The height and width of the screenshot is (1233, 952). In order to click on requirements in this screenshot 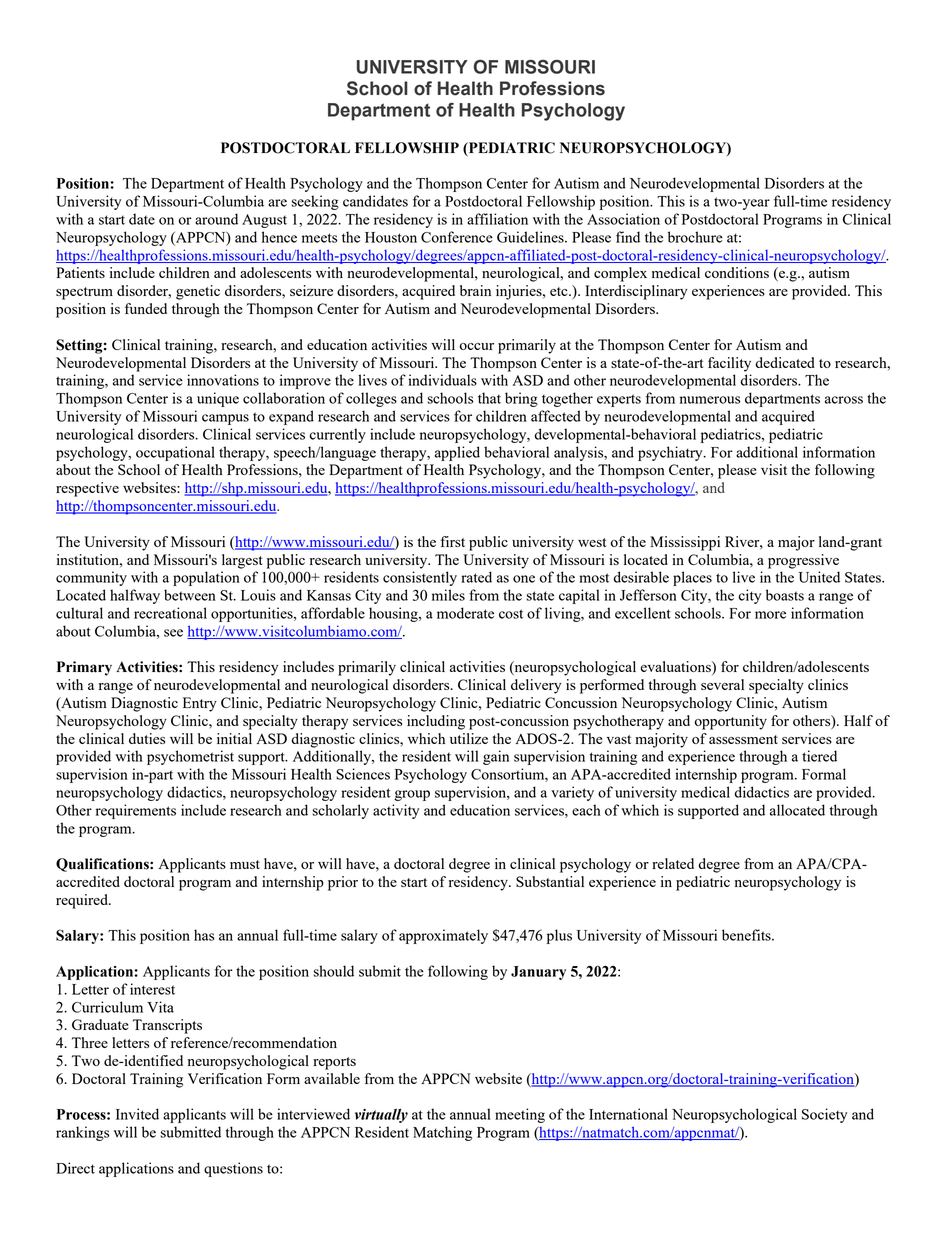, I will do `click(136, 811)`.
